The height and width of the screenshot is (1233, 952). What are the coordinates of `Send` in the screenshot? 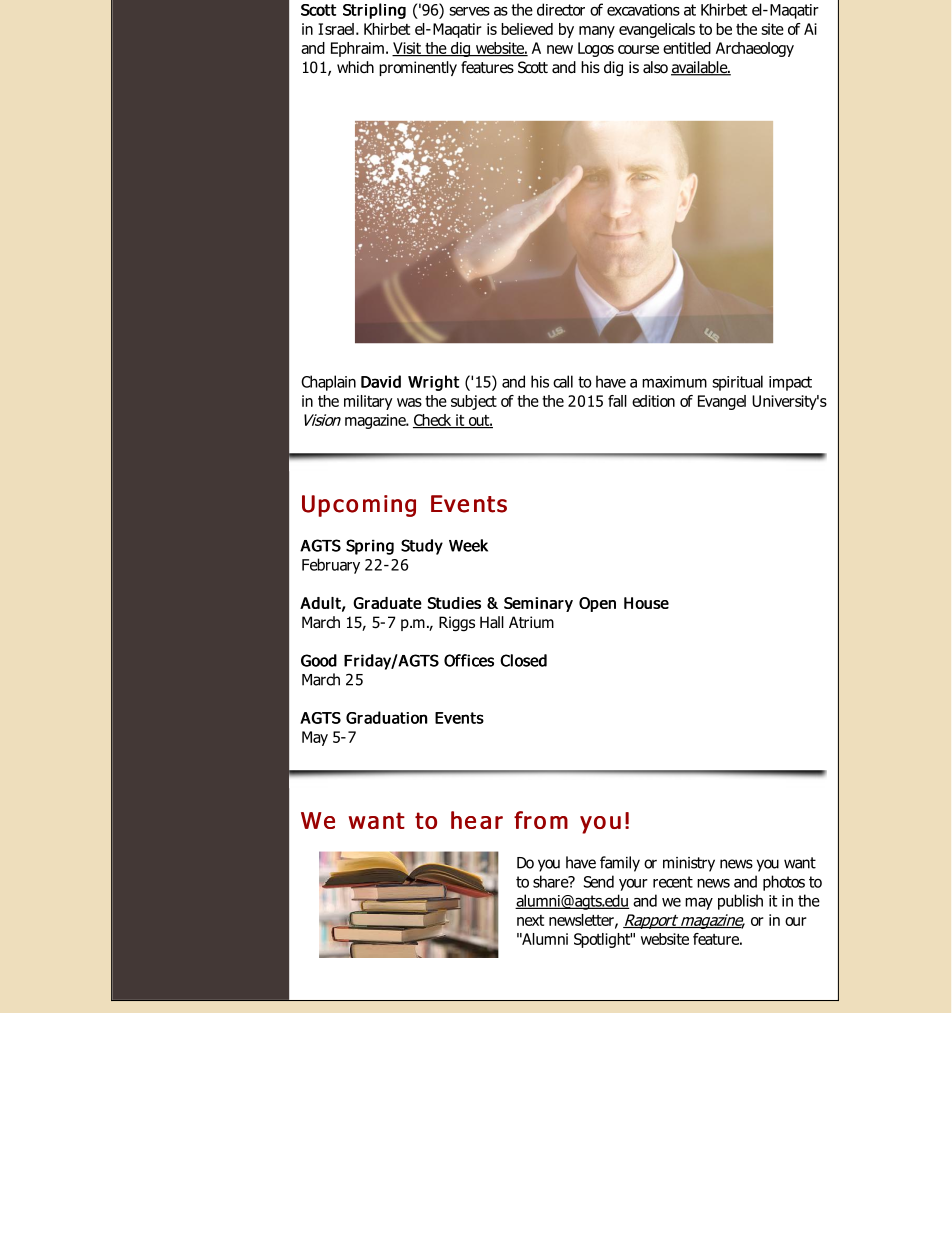 It's located at (599, 881).
